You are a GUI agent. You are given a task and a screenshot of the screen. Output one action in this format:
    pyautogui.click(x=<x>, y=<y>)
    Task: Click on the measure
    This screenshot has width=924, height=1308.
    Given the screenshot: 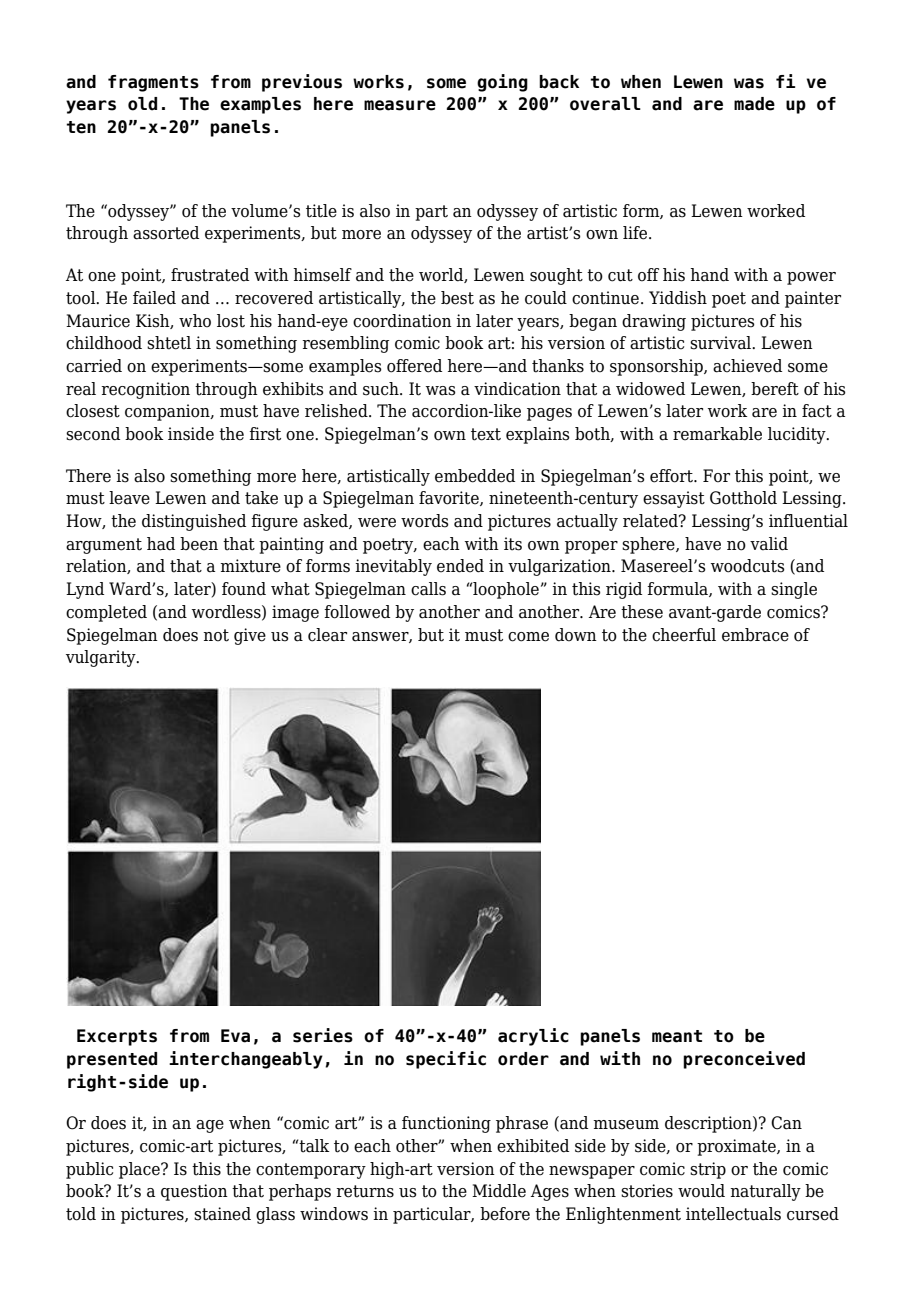 What is the action you would take?
    pyautogui.click(x=400, y=105)
